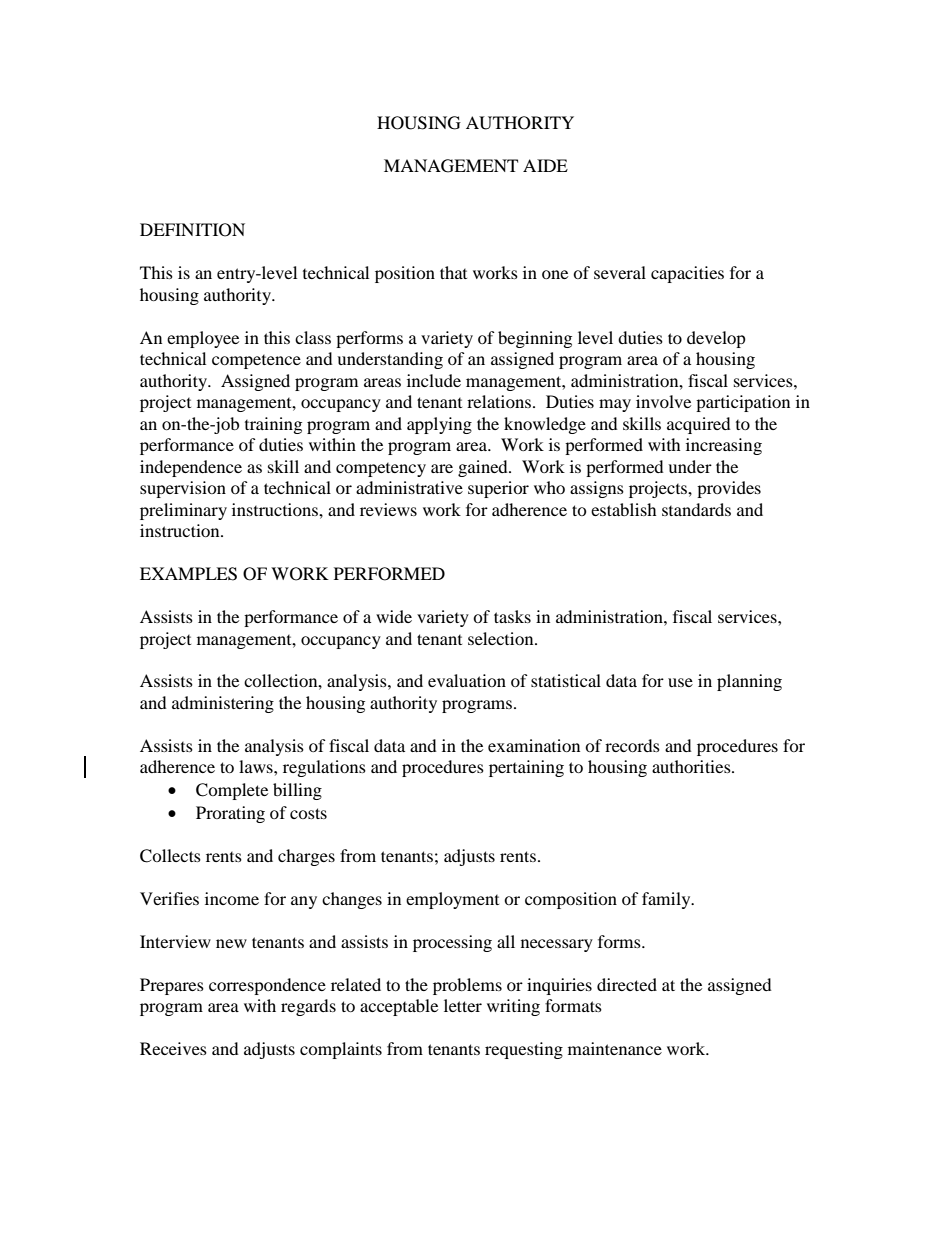 The width and height of the document is (952, 1233). Describe the element at coordinates (192, 230) in the document. I see `DEFINITION` at that location.
